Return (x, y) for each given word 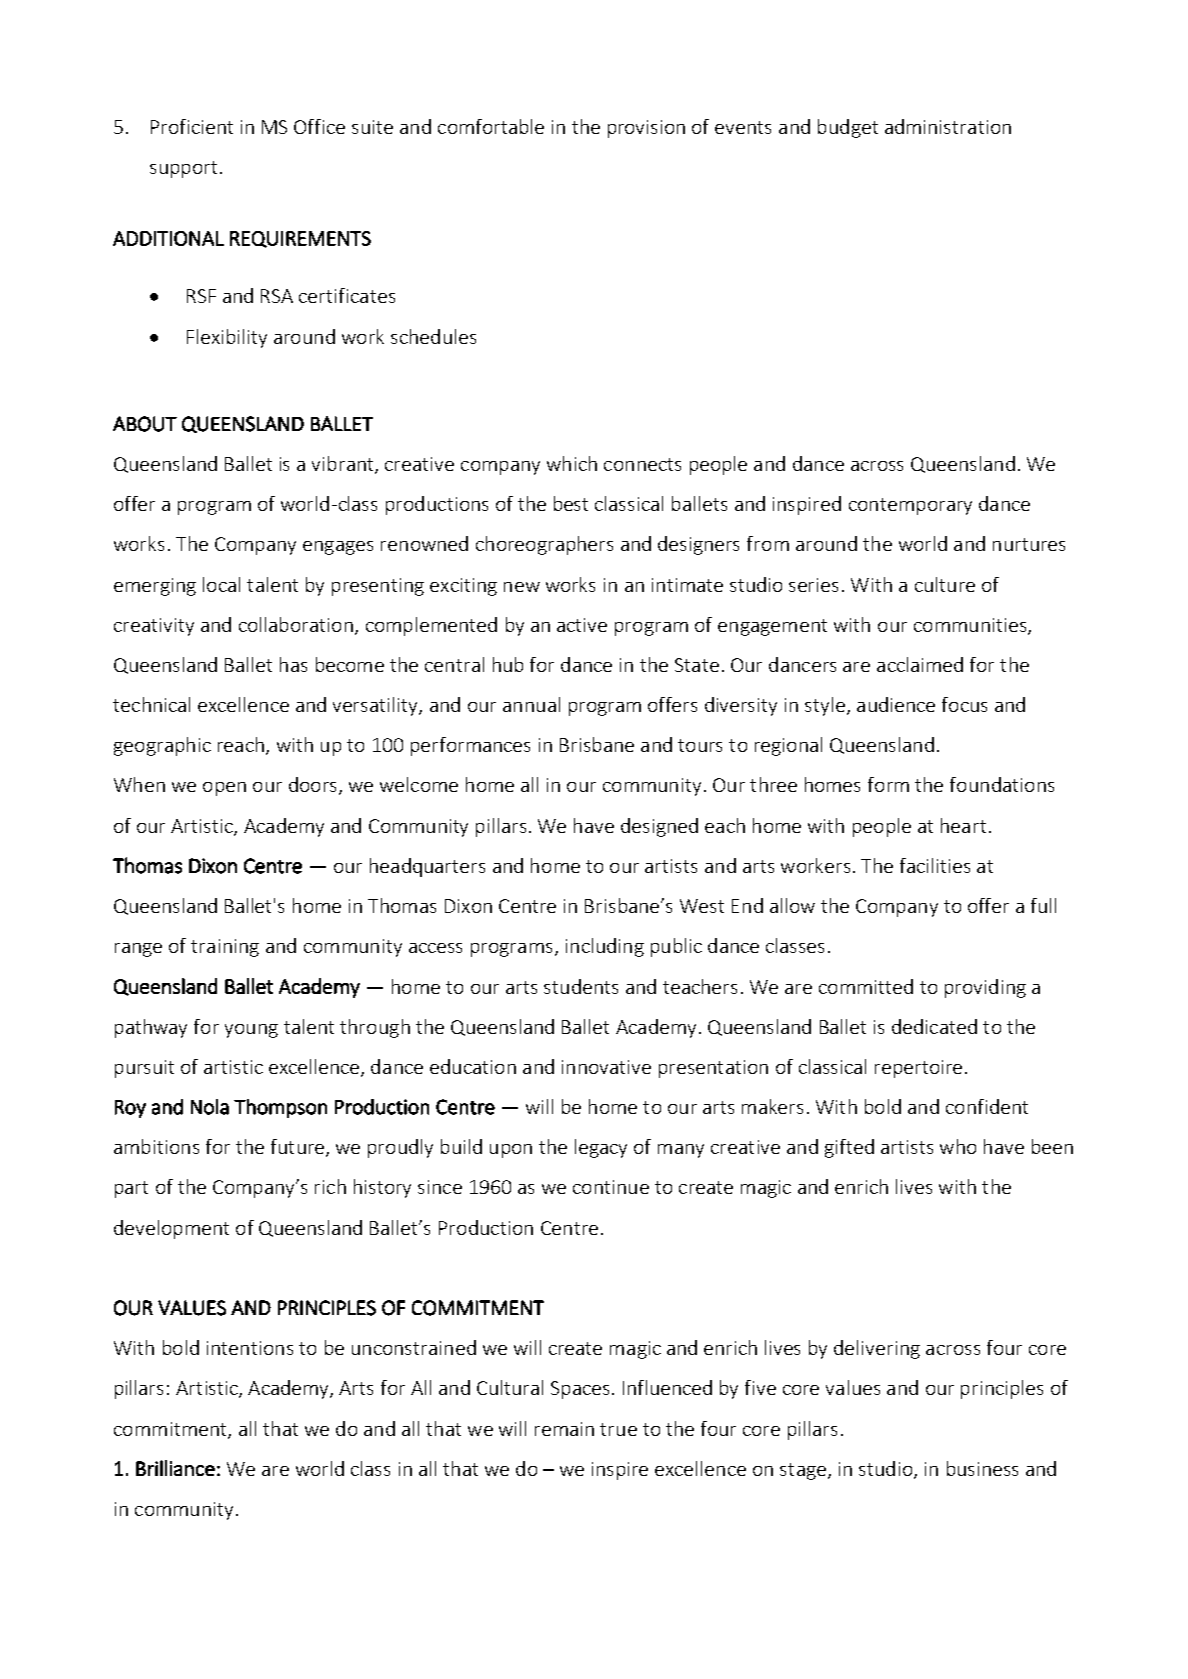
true (618, 1429)
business (982, 1468)
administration (948, 126)
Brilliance (175, 1468)
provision (646, 129)
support (183, 169)
